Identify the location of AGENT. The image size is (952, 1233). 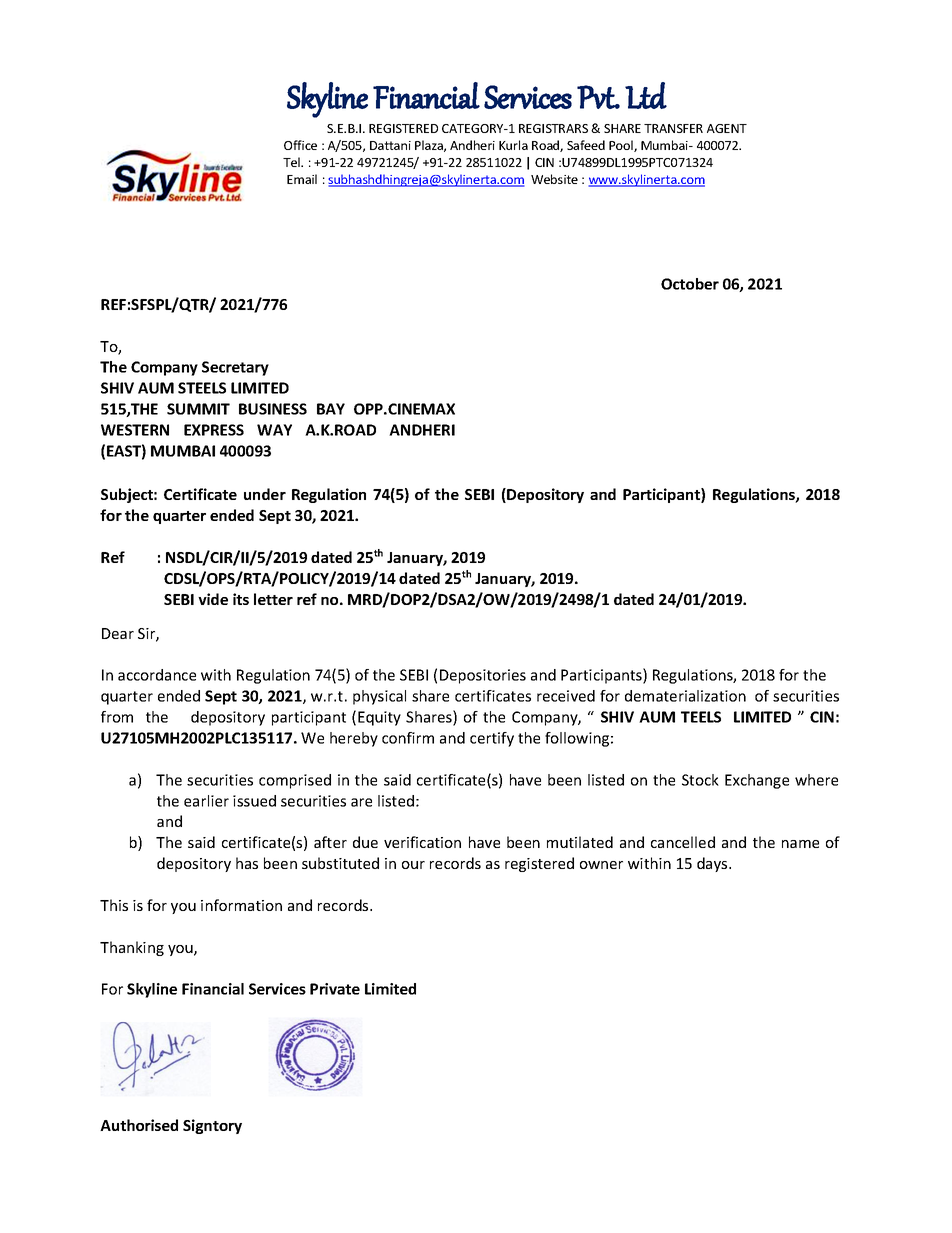
(727, 128).
